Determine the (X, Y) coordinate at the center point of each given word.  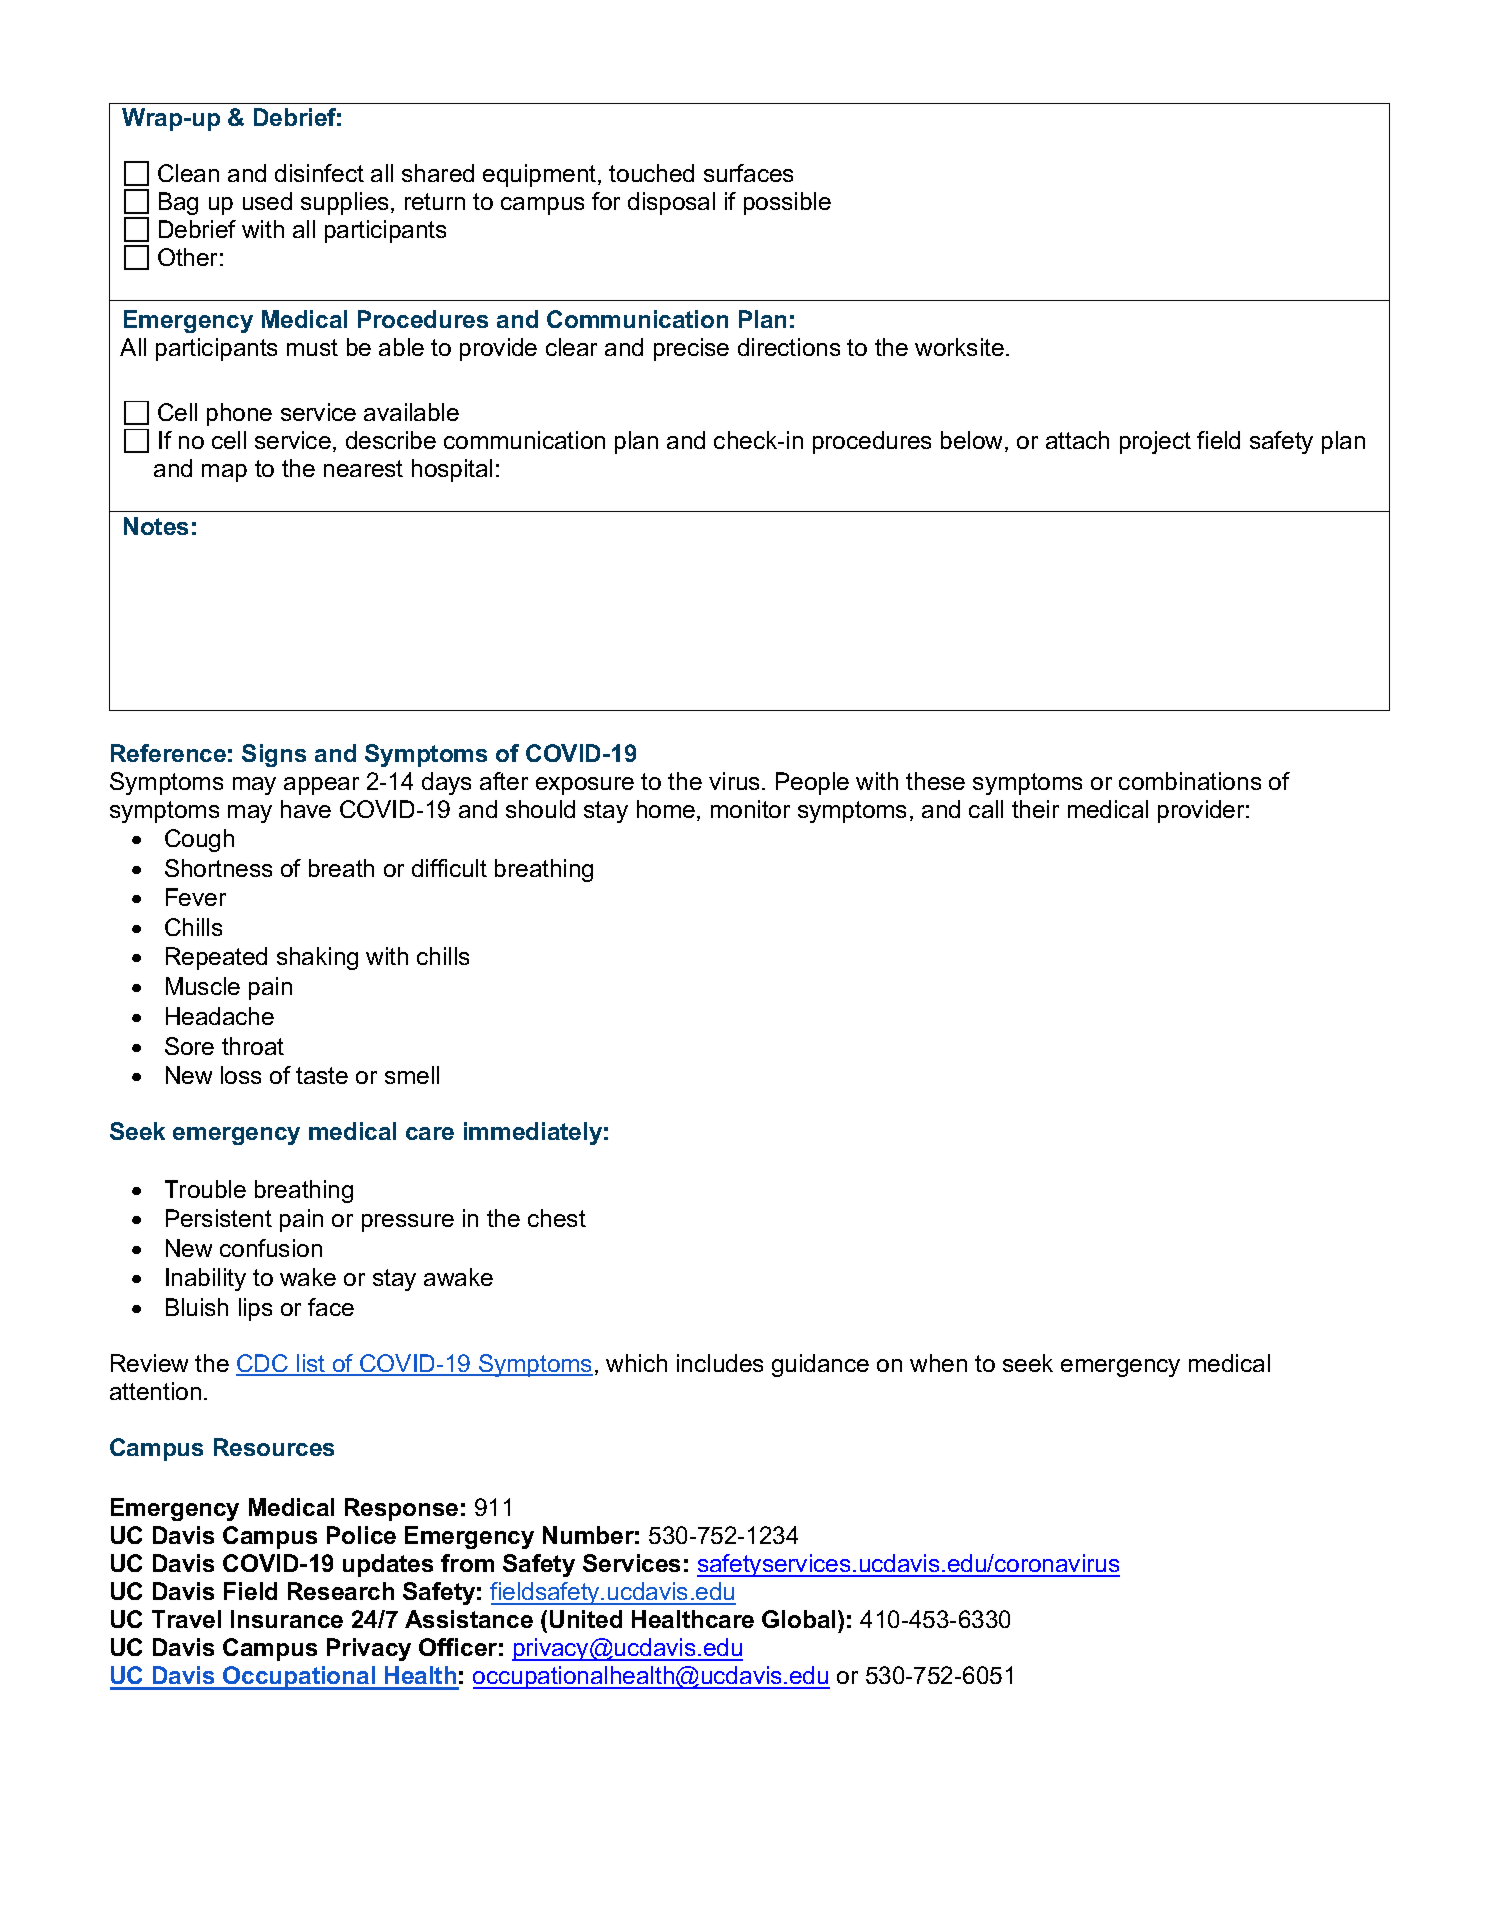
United (586, 1619)
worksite (959, 347)
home (666, 809)
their (1035, 809)
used (267, 201)
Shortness (218, 868)
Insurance (287, 1619)
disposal (671, 203)
